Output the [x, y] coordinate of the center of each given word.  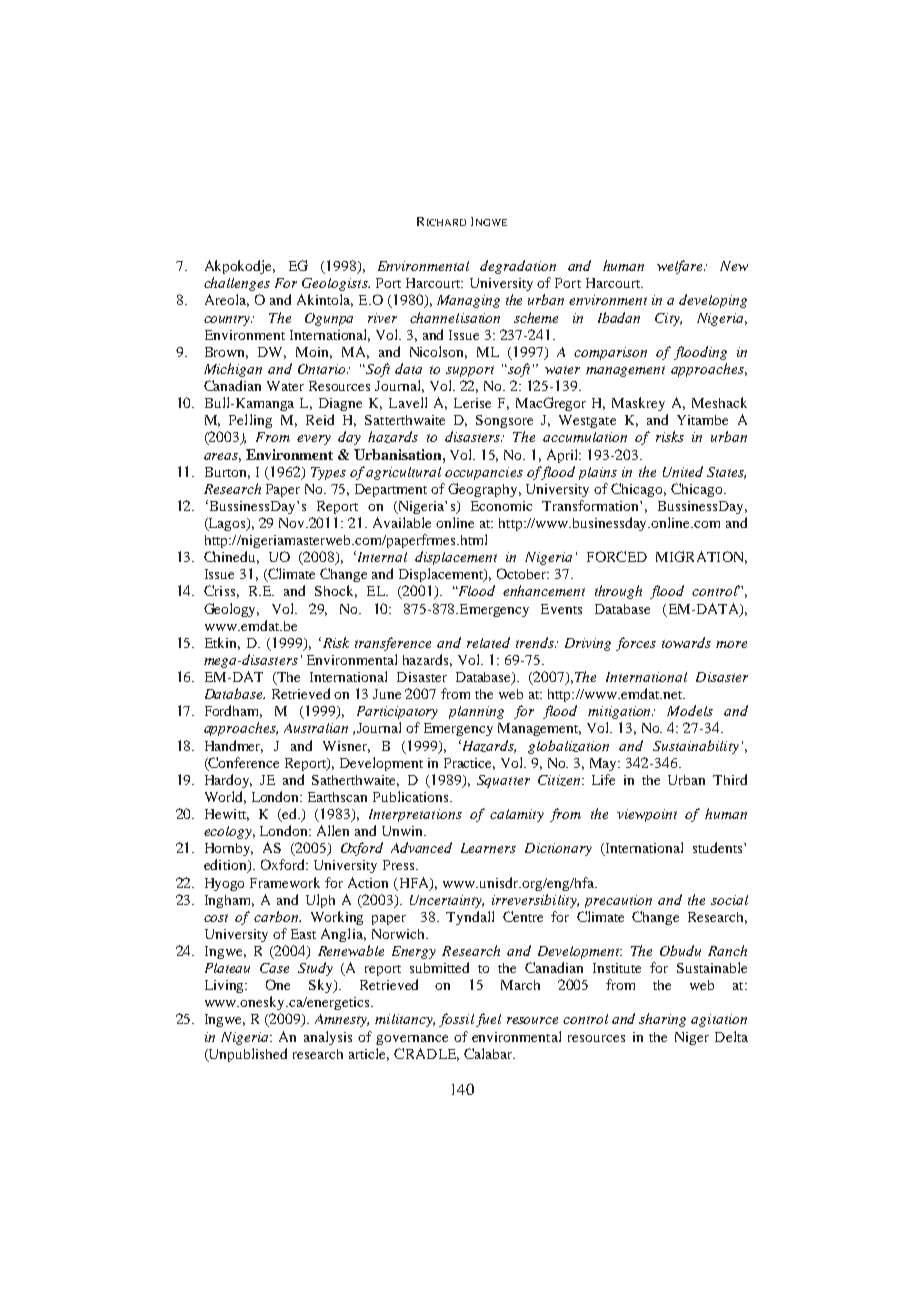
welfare [681, 267]
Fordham [233, 711]
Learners [488, 848]
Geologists [336, 284]
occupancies [484, 473]
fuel [488, 1020]
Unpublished [247, 1055]
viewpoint [647, 815]
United [683, 471]
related [488, 642]
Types [328, 473]
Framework [285, 882]
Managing [468, 301]
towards [686, 642]
